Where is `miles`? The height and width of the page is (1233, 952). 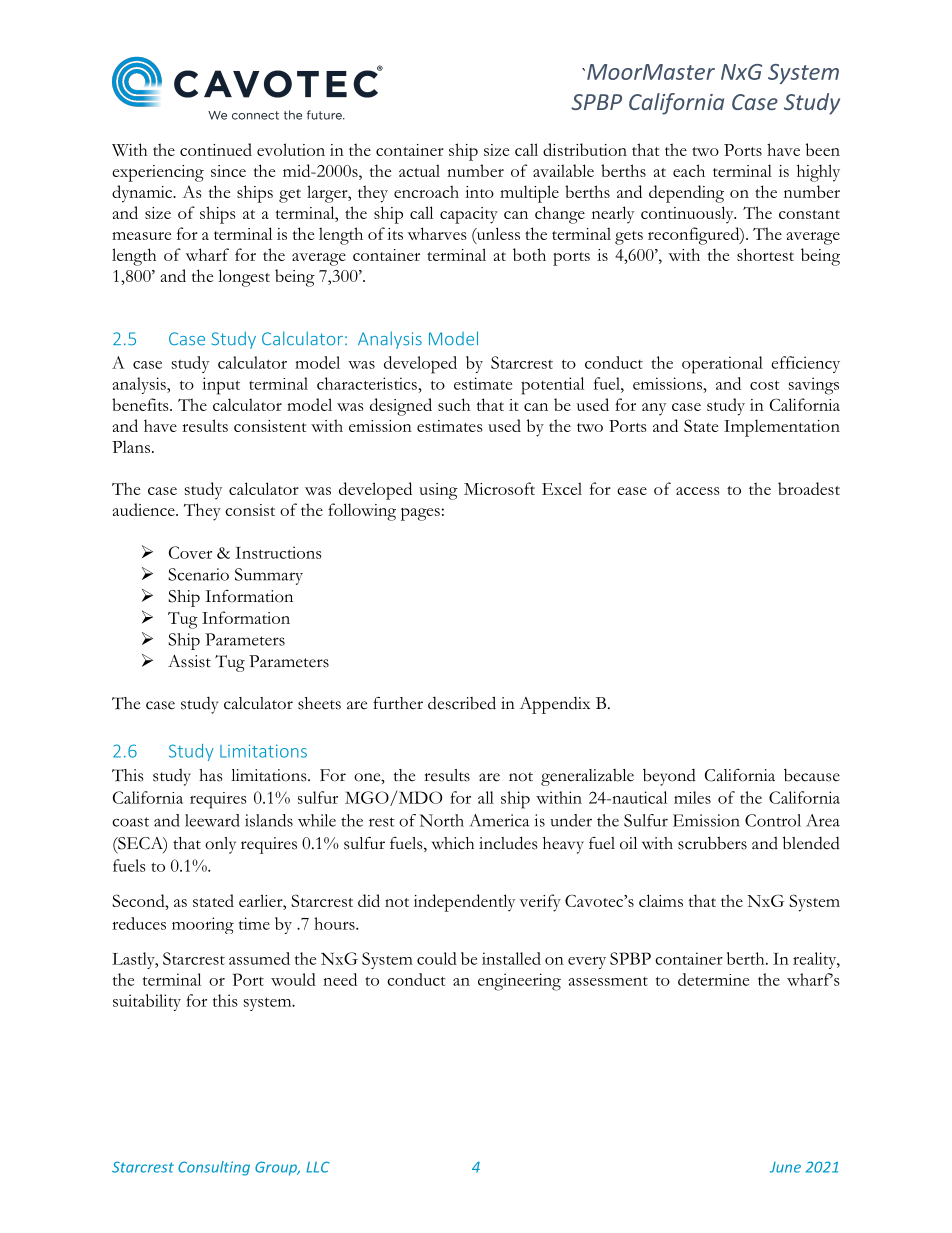
miles is located at coordinates (692, 797).
